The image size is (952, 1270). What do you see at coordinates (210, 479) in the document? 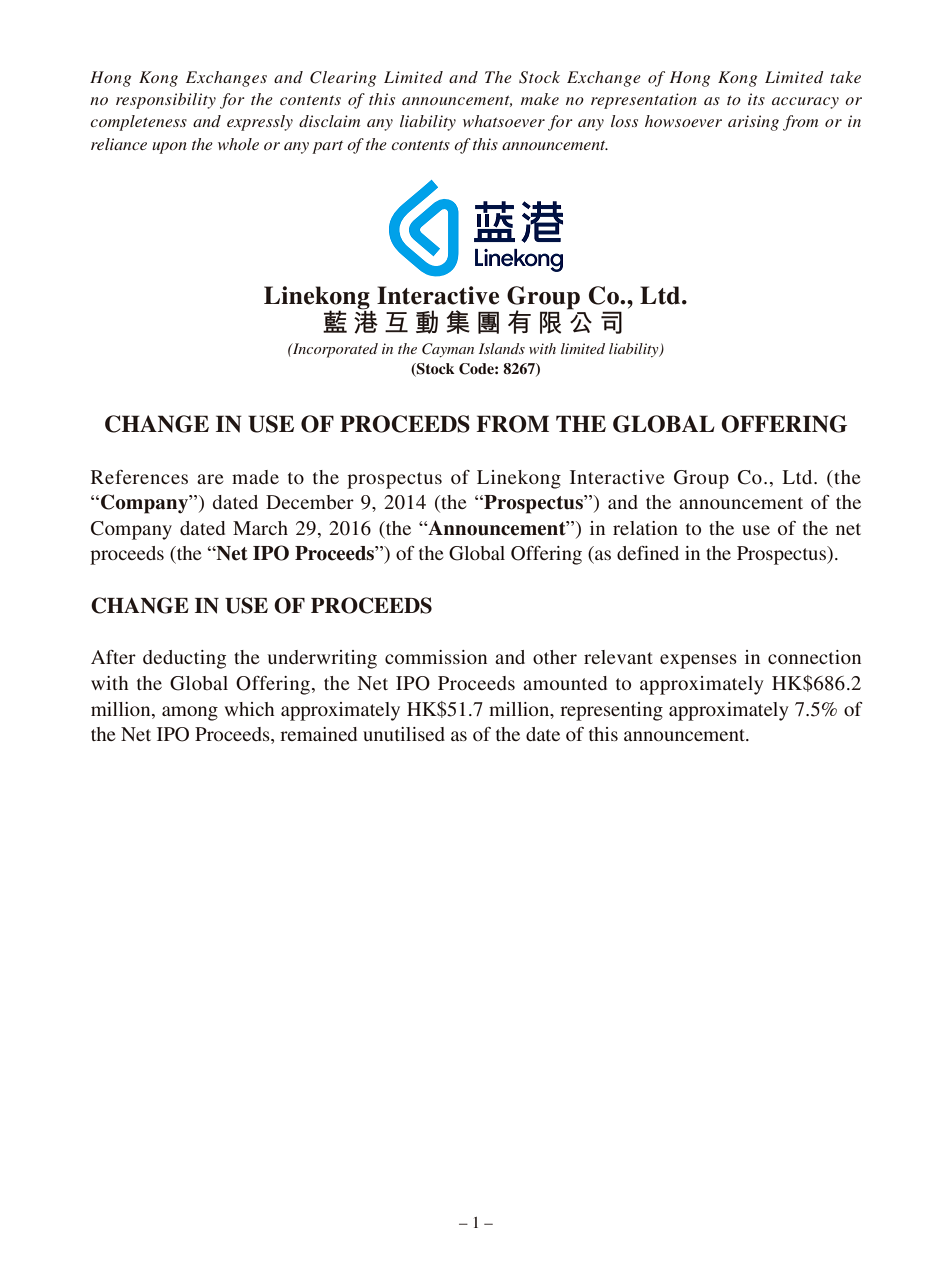
I see `are` at bounding box center [210, 479].
